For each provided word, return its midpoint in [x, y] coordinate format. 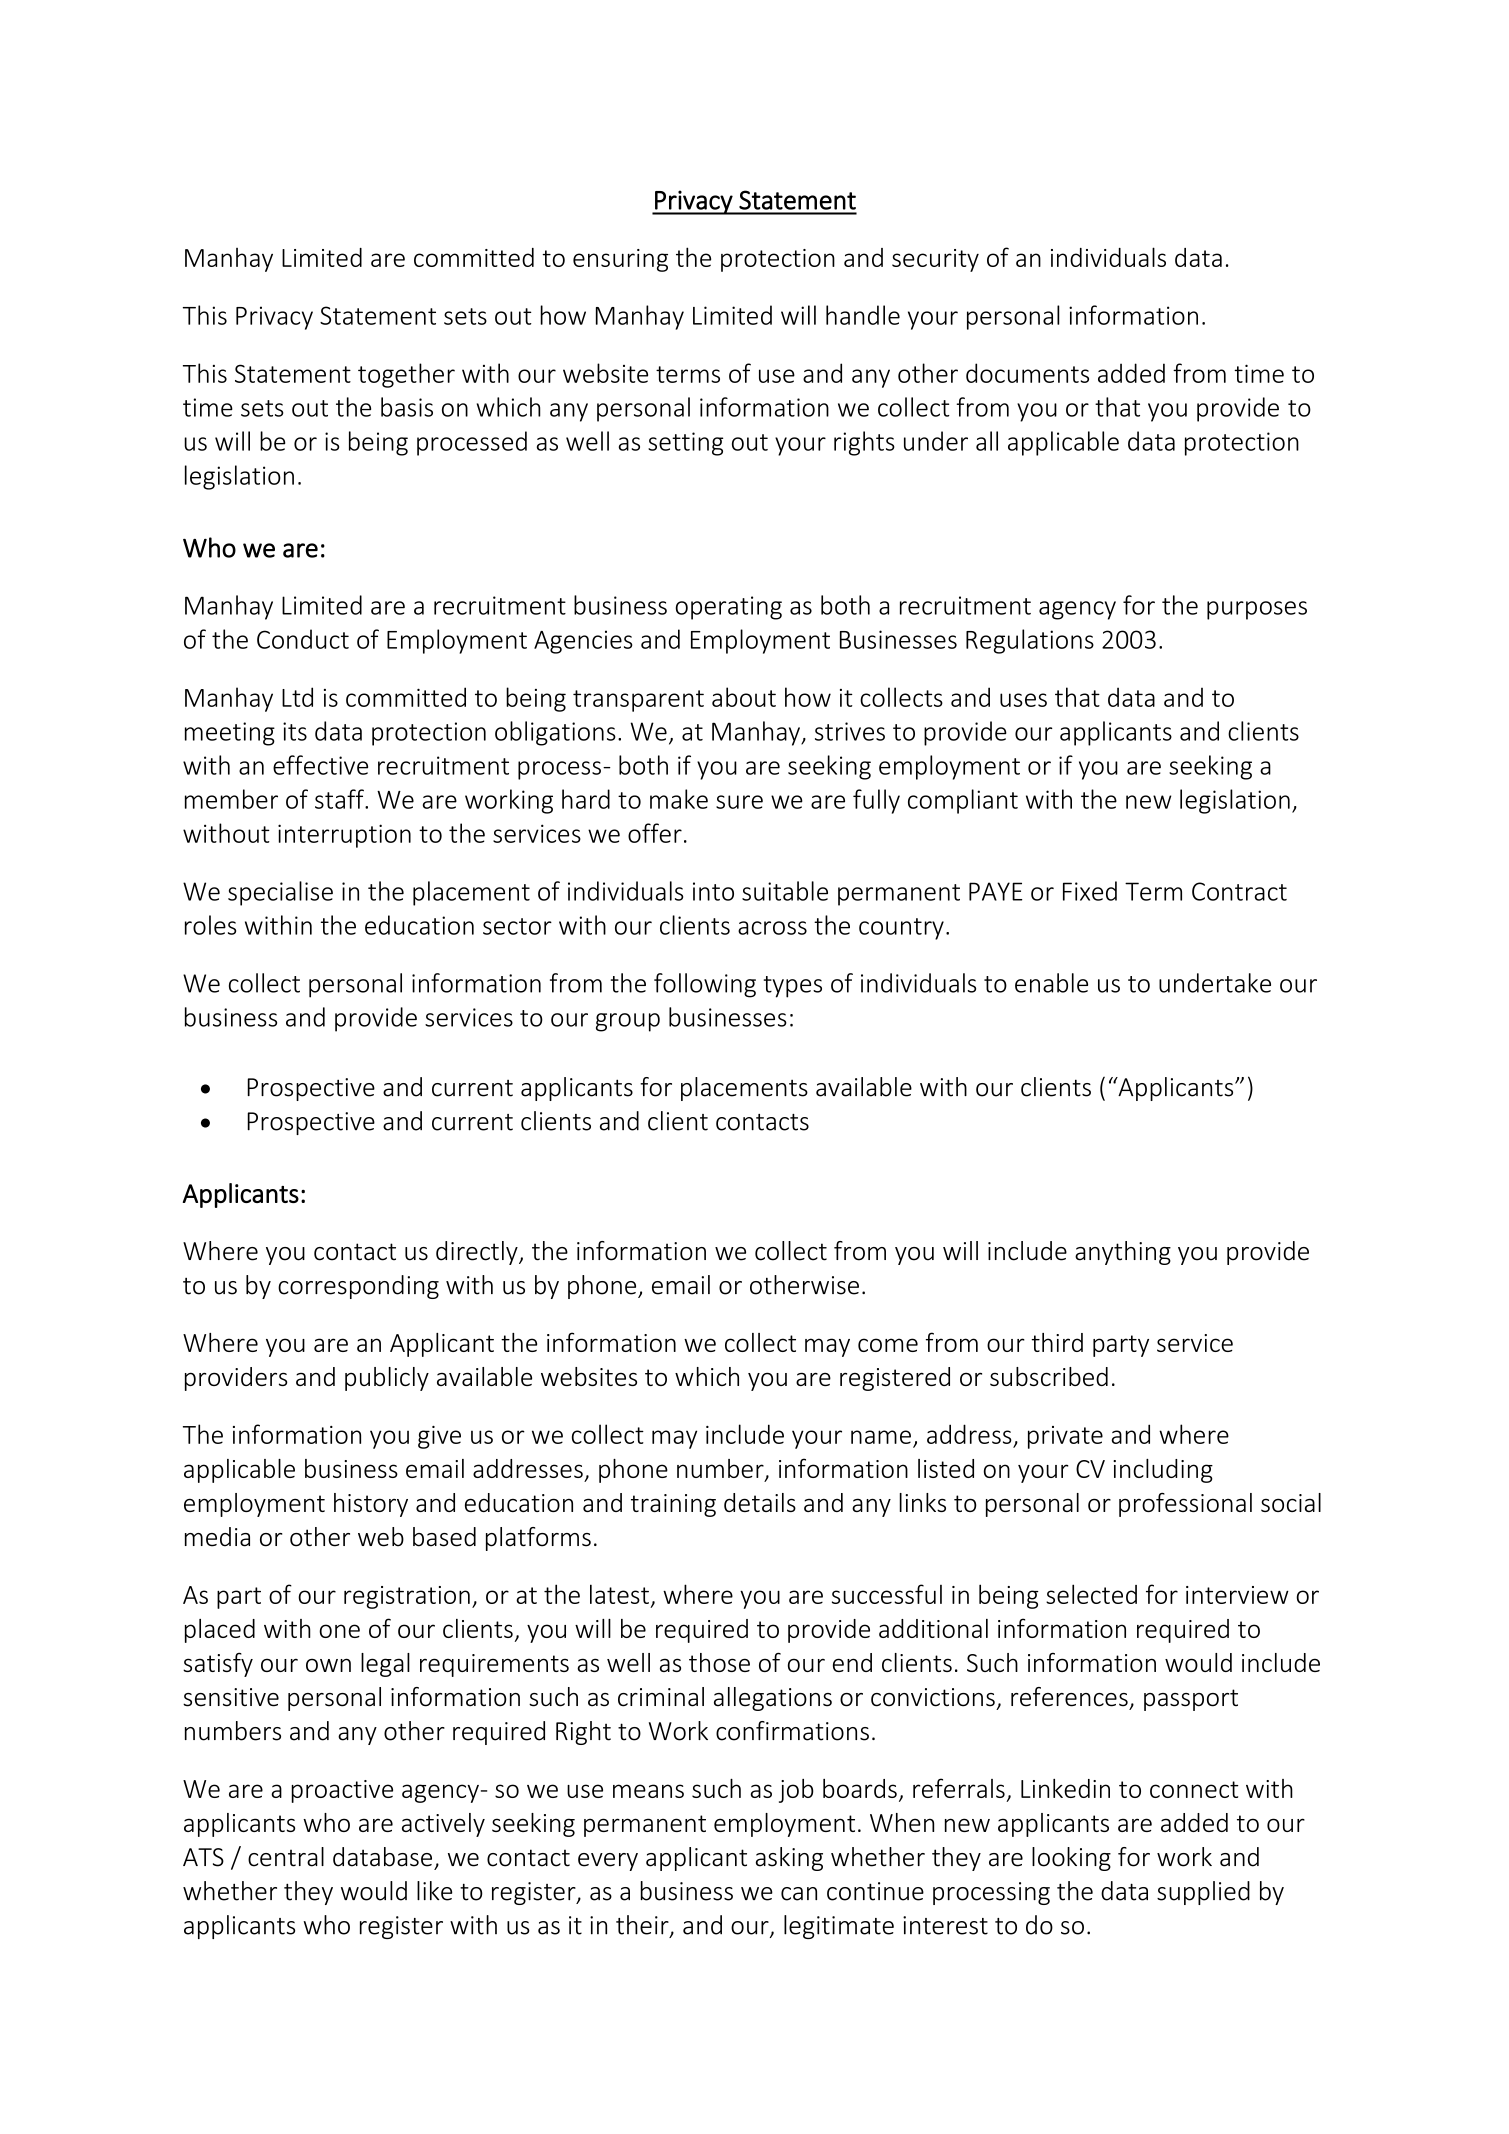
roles [210, 925]
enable [1051, 983]
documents [1027, 373]
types [793, 987]
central [286, 1857]
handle [863, 315]
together [406, 375]
